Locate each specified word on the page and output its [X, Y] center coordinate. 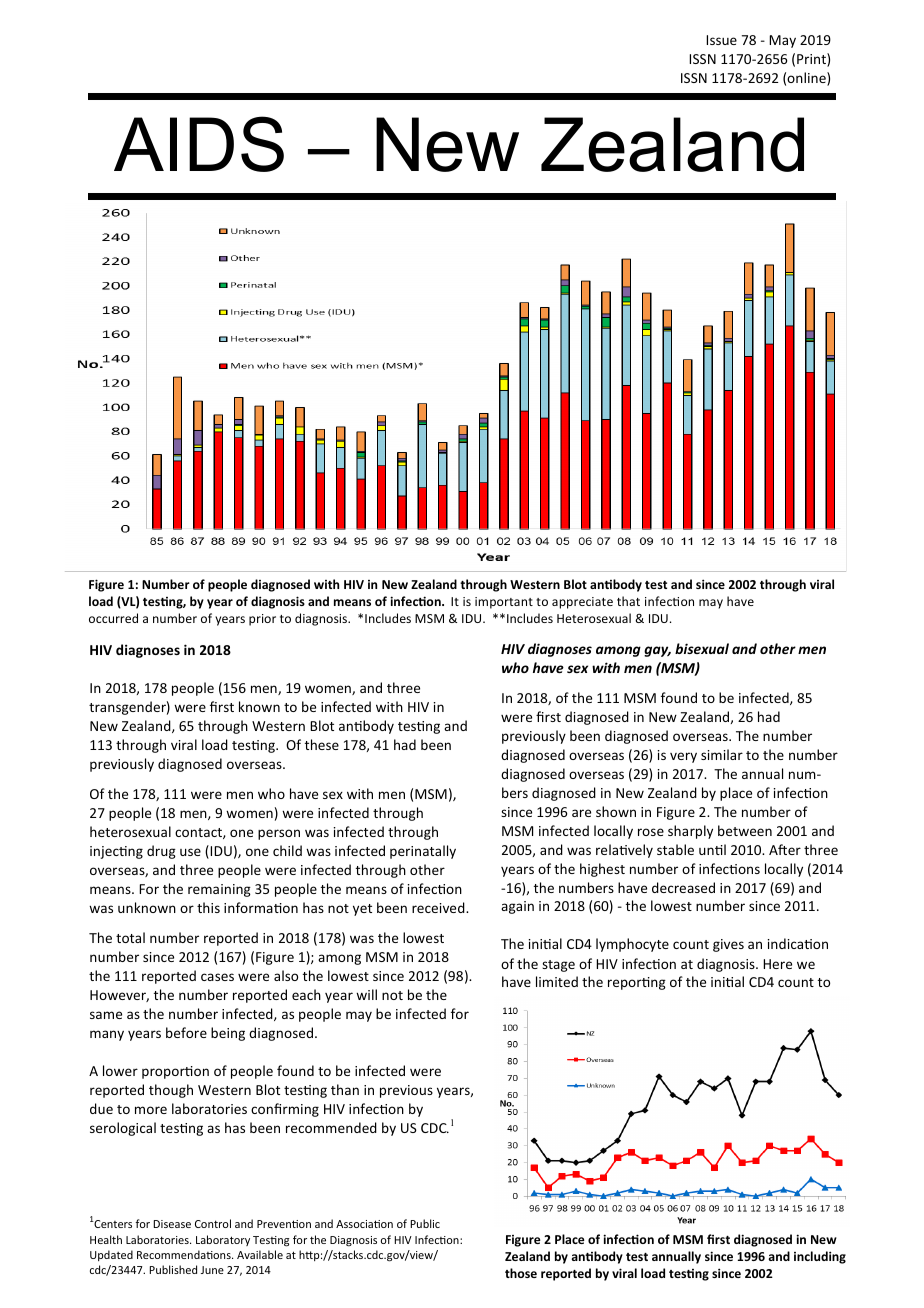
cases [217, 977]
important [504, 603]
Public [425, 1223]
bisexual [702, 648]
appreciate [582, 603]
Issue [721, 40]
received [439, 907]
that [628, 601]
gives [728, 945]
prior [262, 620]
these [322, 744]
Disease [172, 1224]
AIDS [199, 144]
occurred [113, 618]
